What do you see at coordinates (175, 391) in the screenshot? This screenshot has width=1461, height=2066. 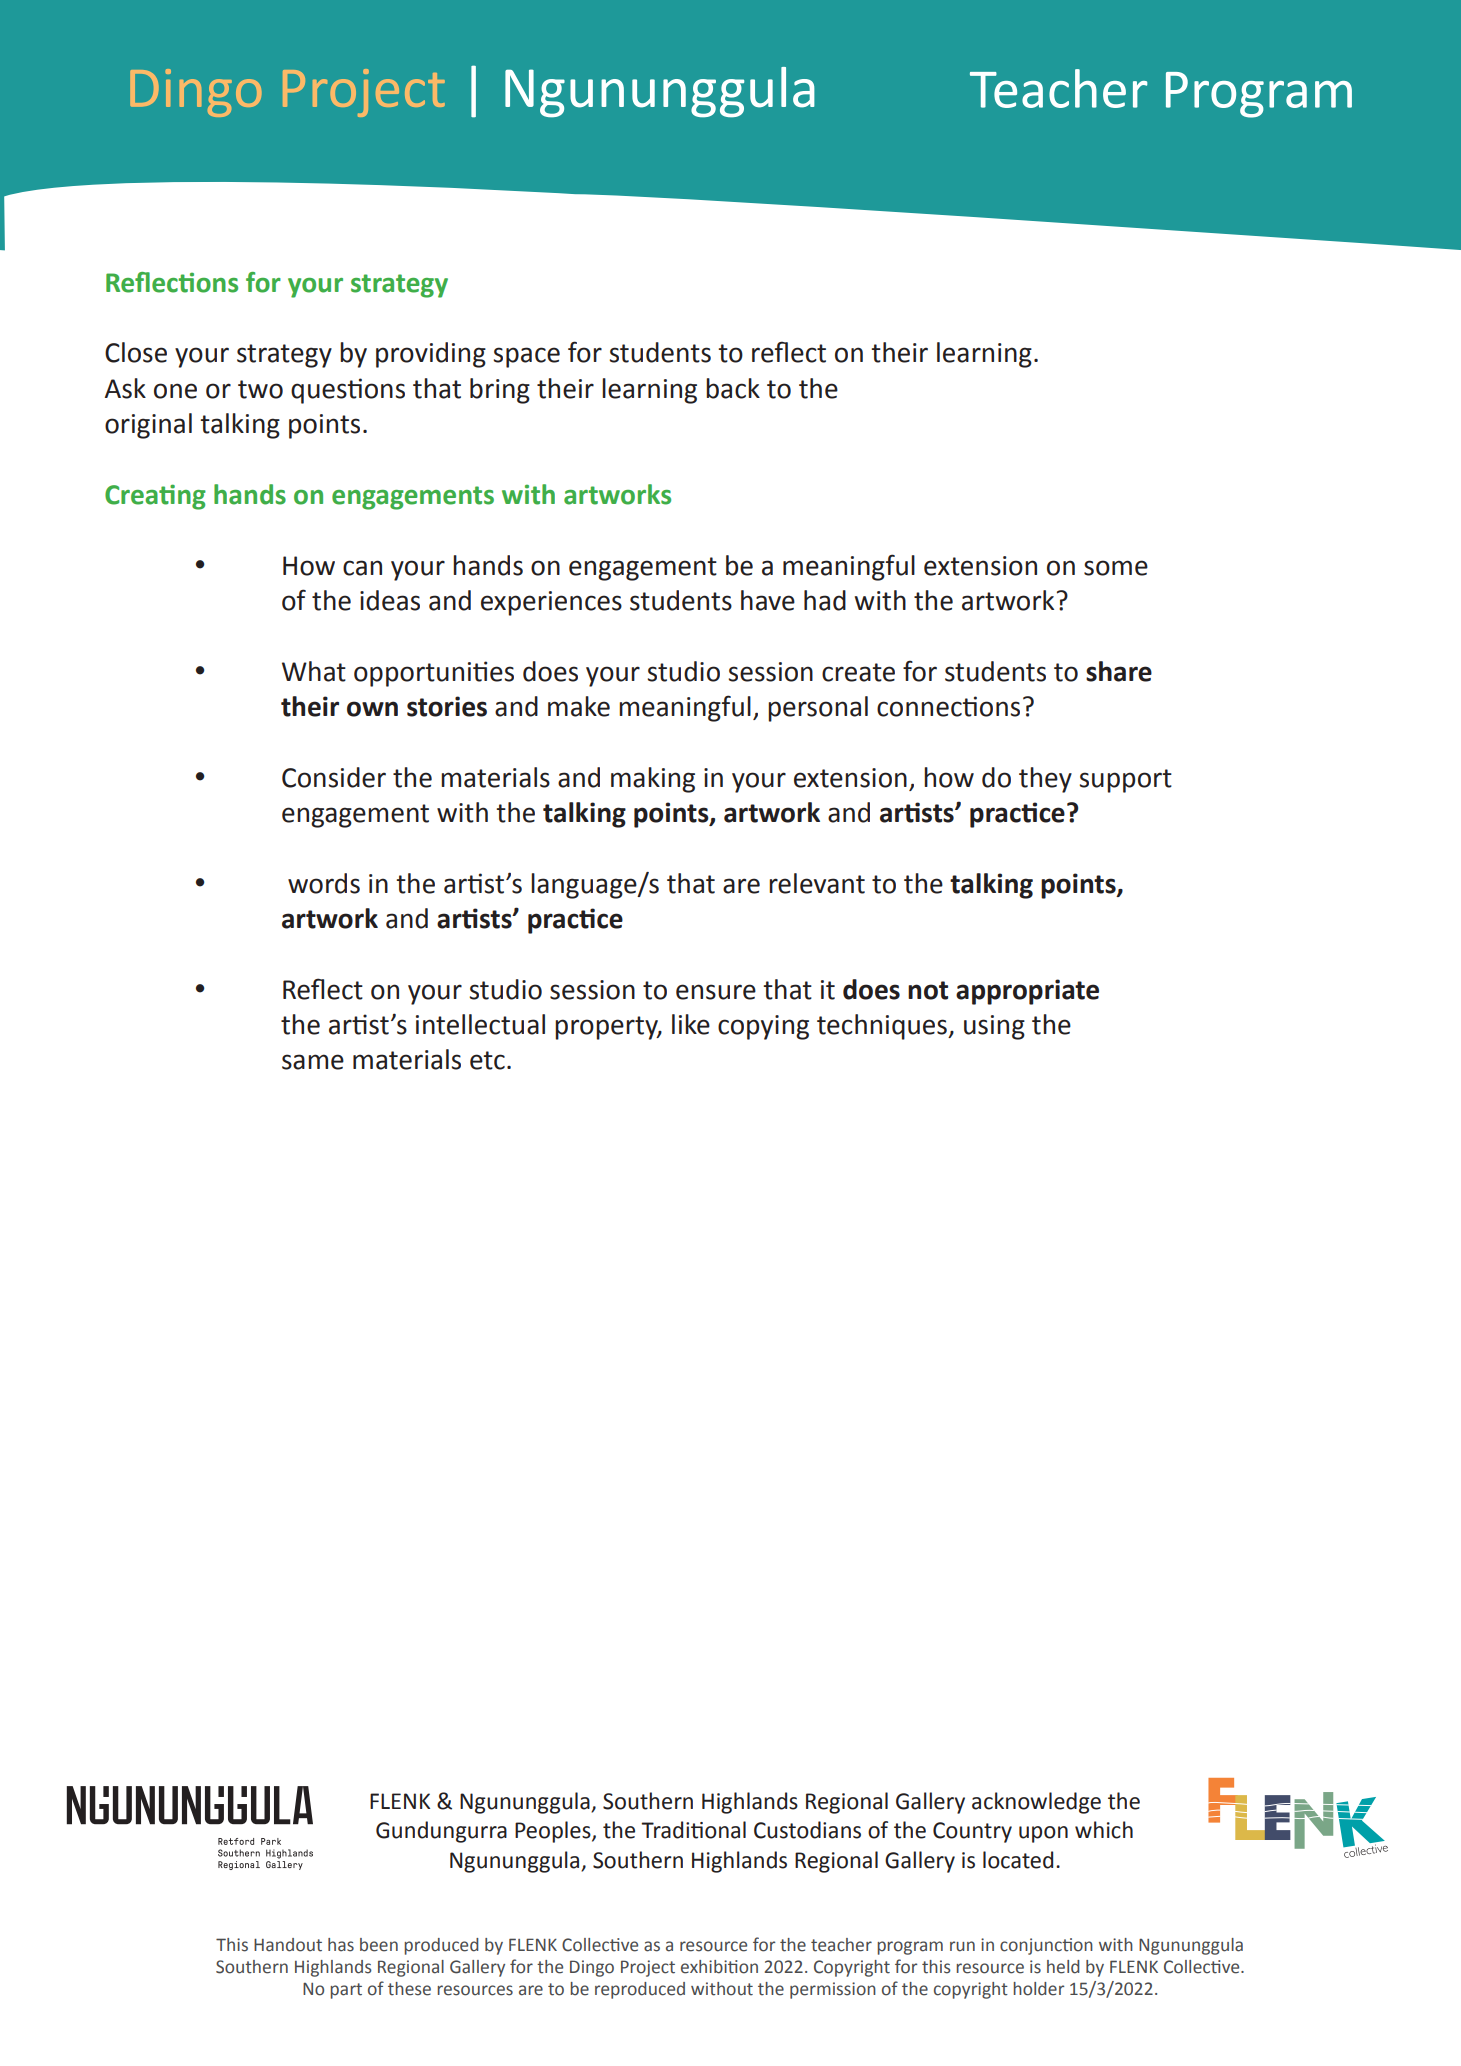 I see `one` at bounding box center [175, 391].
